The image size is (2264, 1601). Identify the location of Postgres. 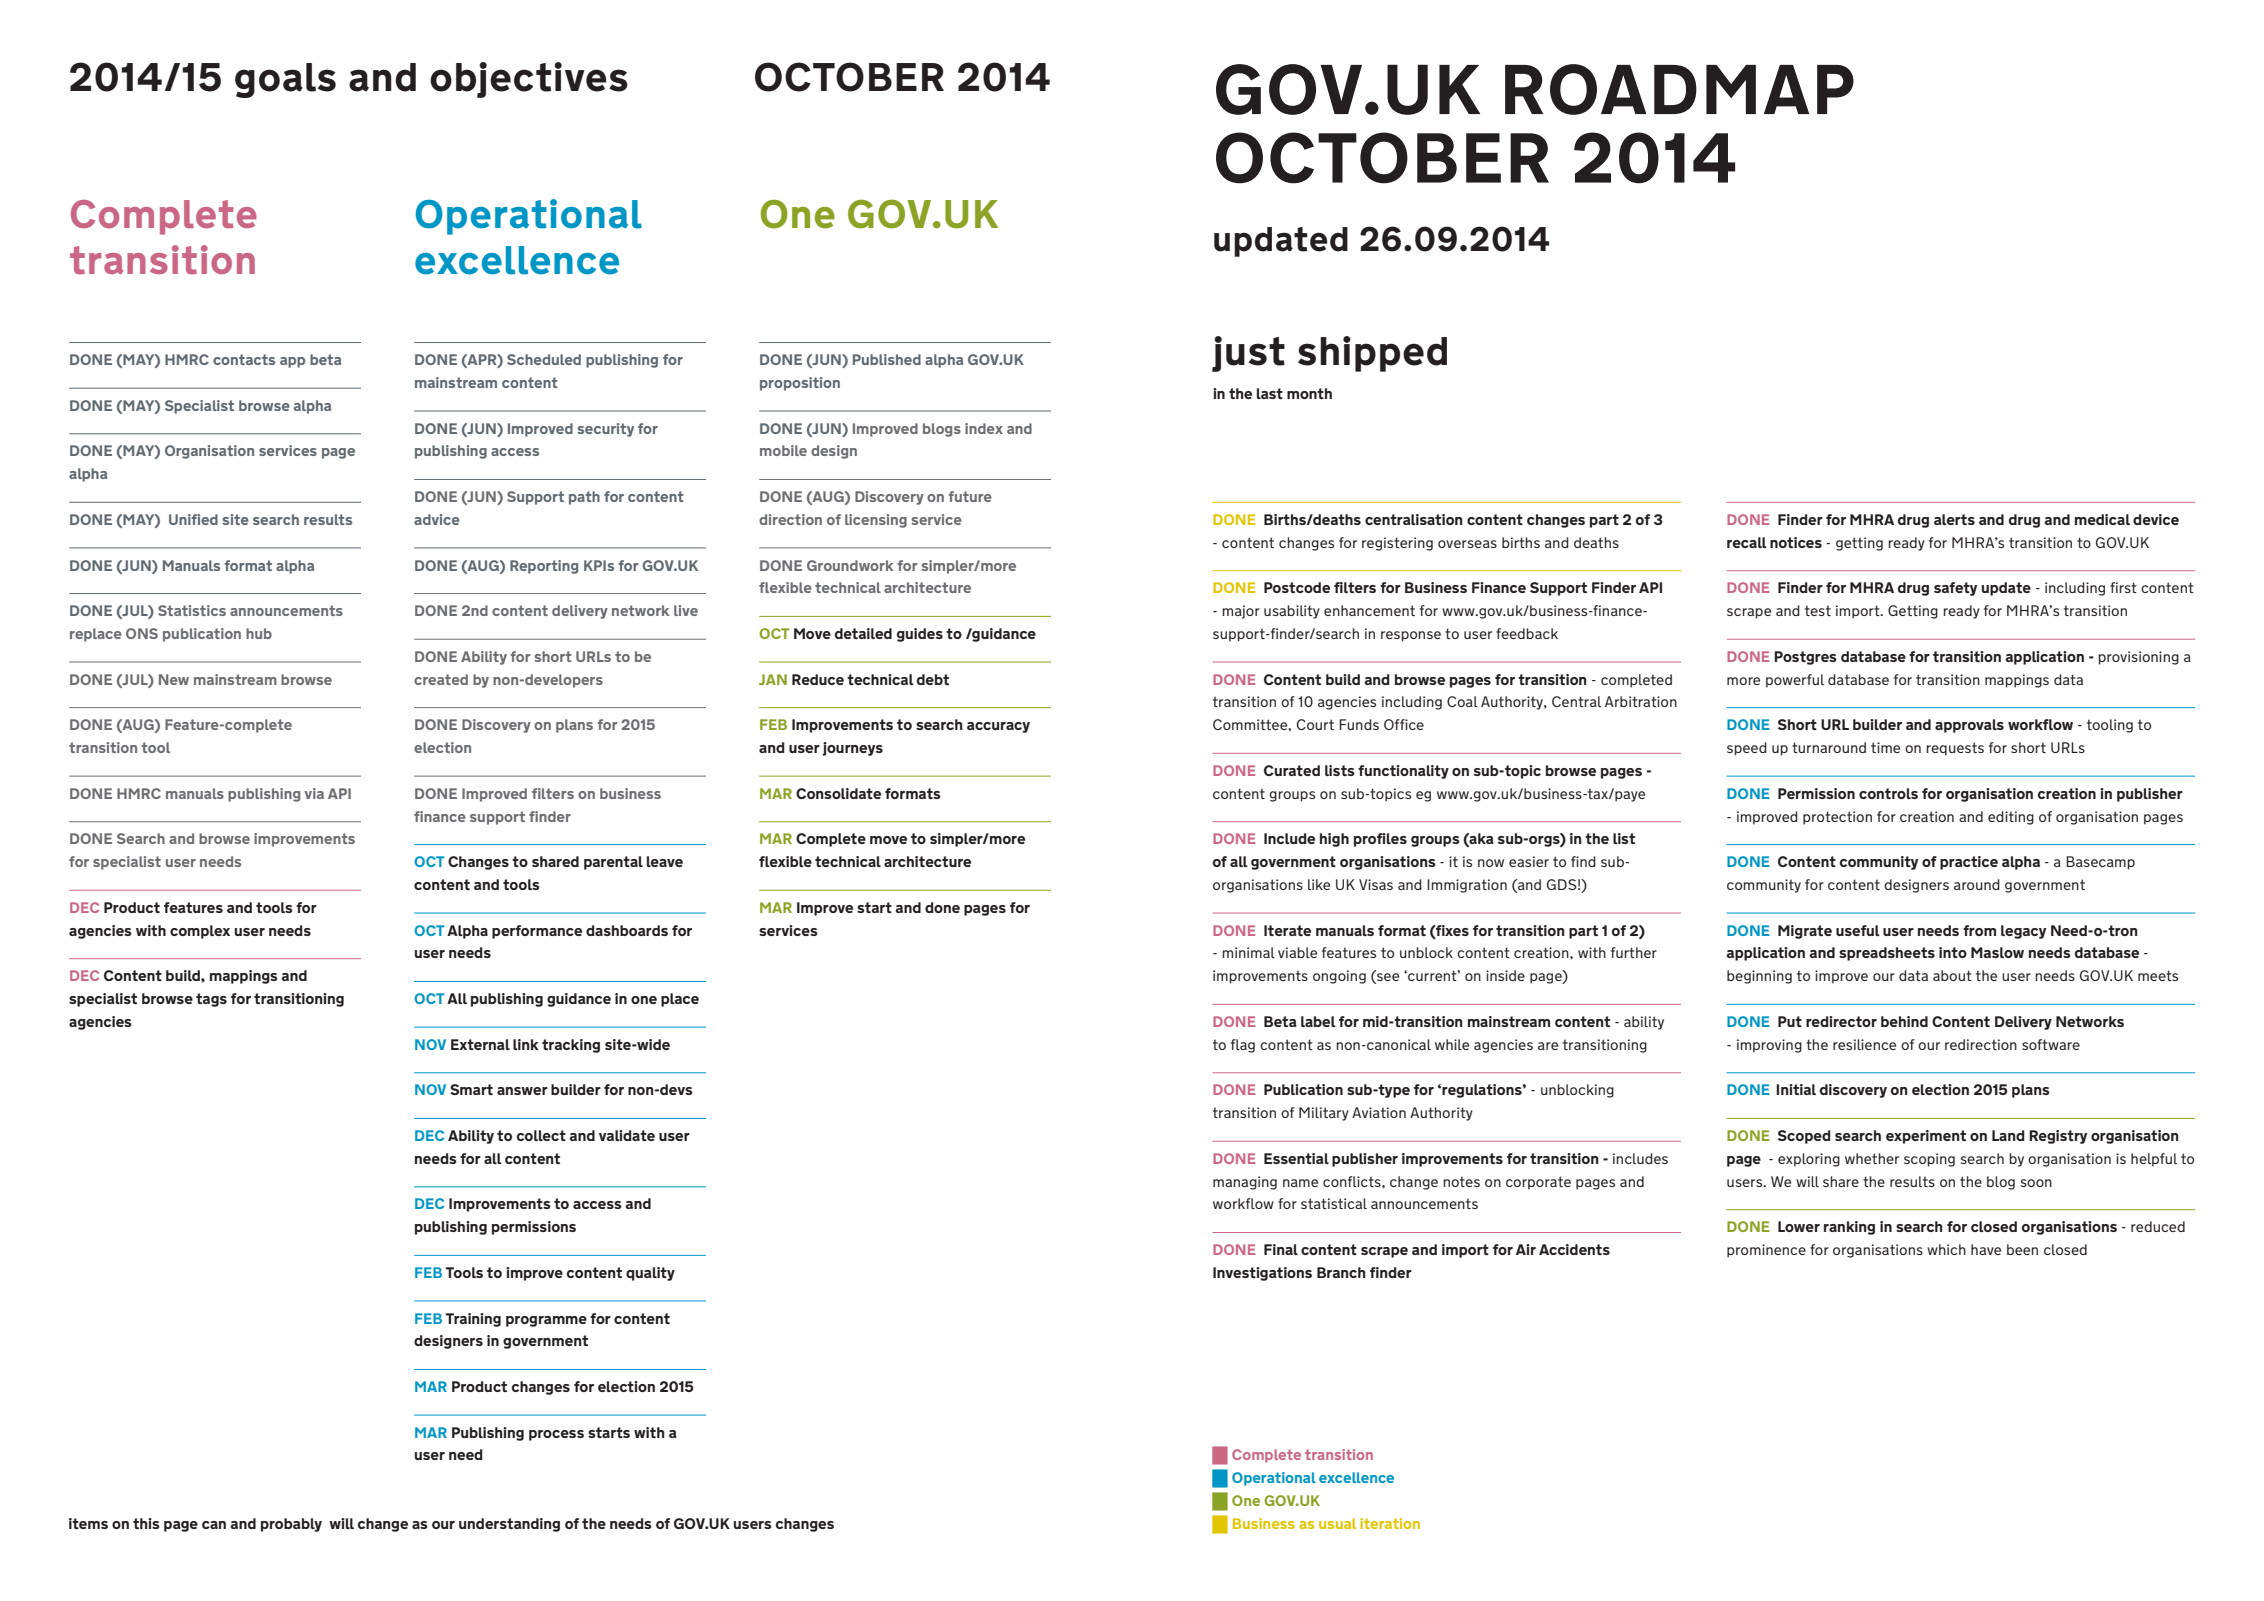
(1805, 658).
